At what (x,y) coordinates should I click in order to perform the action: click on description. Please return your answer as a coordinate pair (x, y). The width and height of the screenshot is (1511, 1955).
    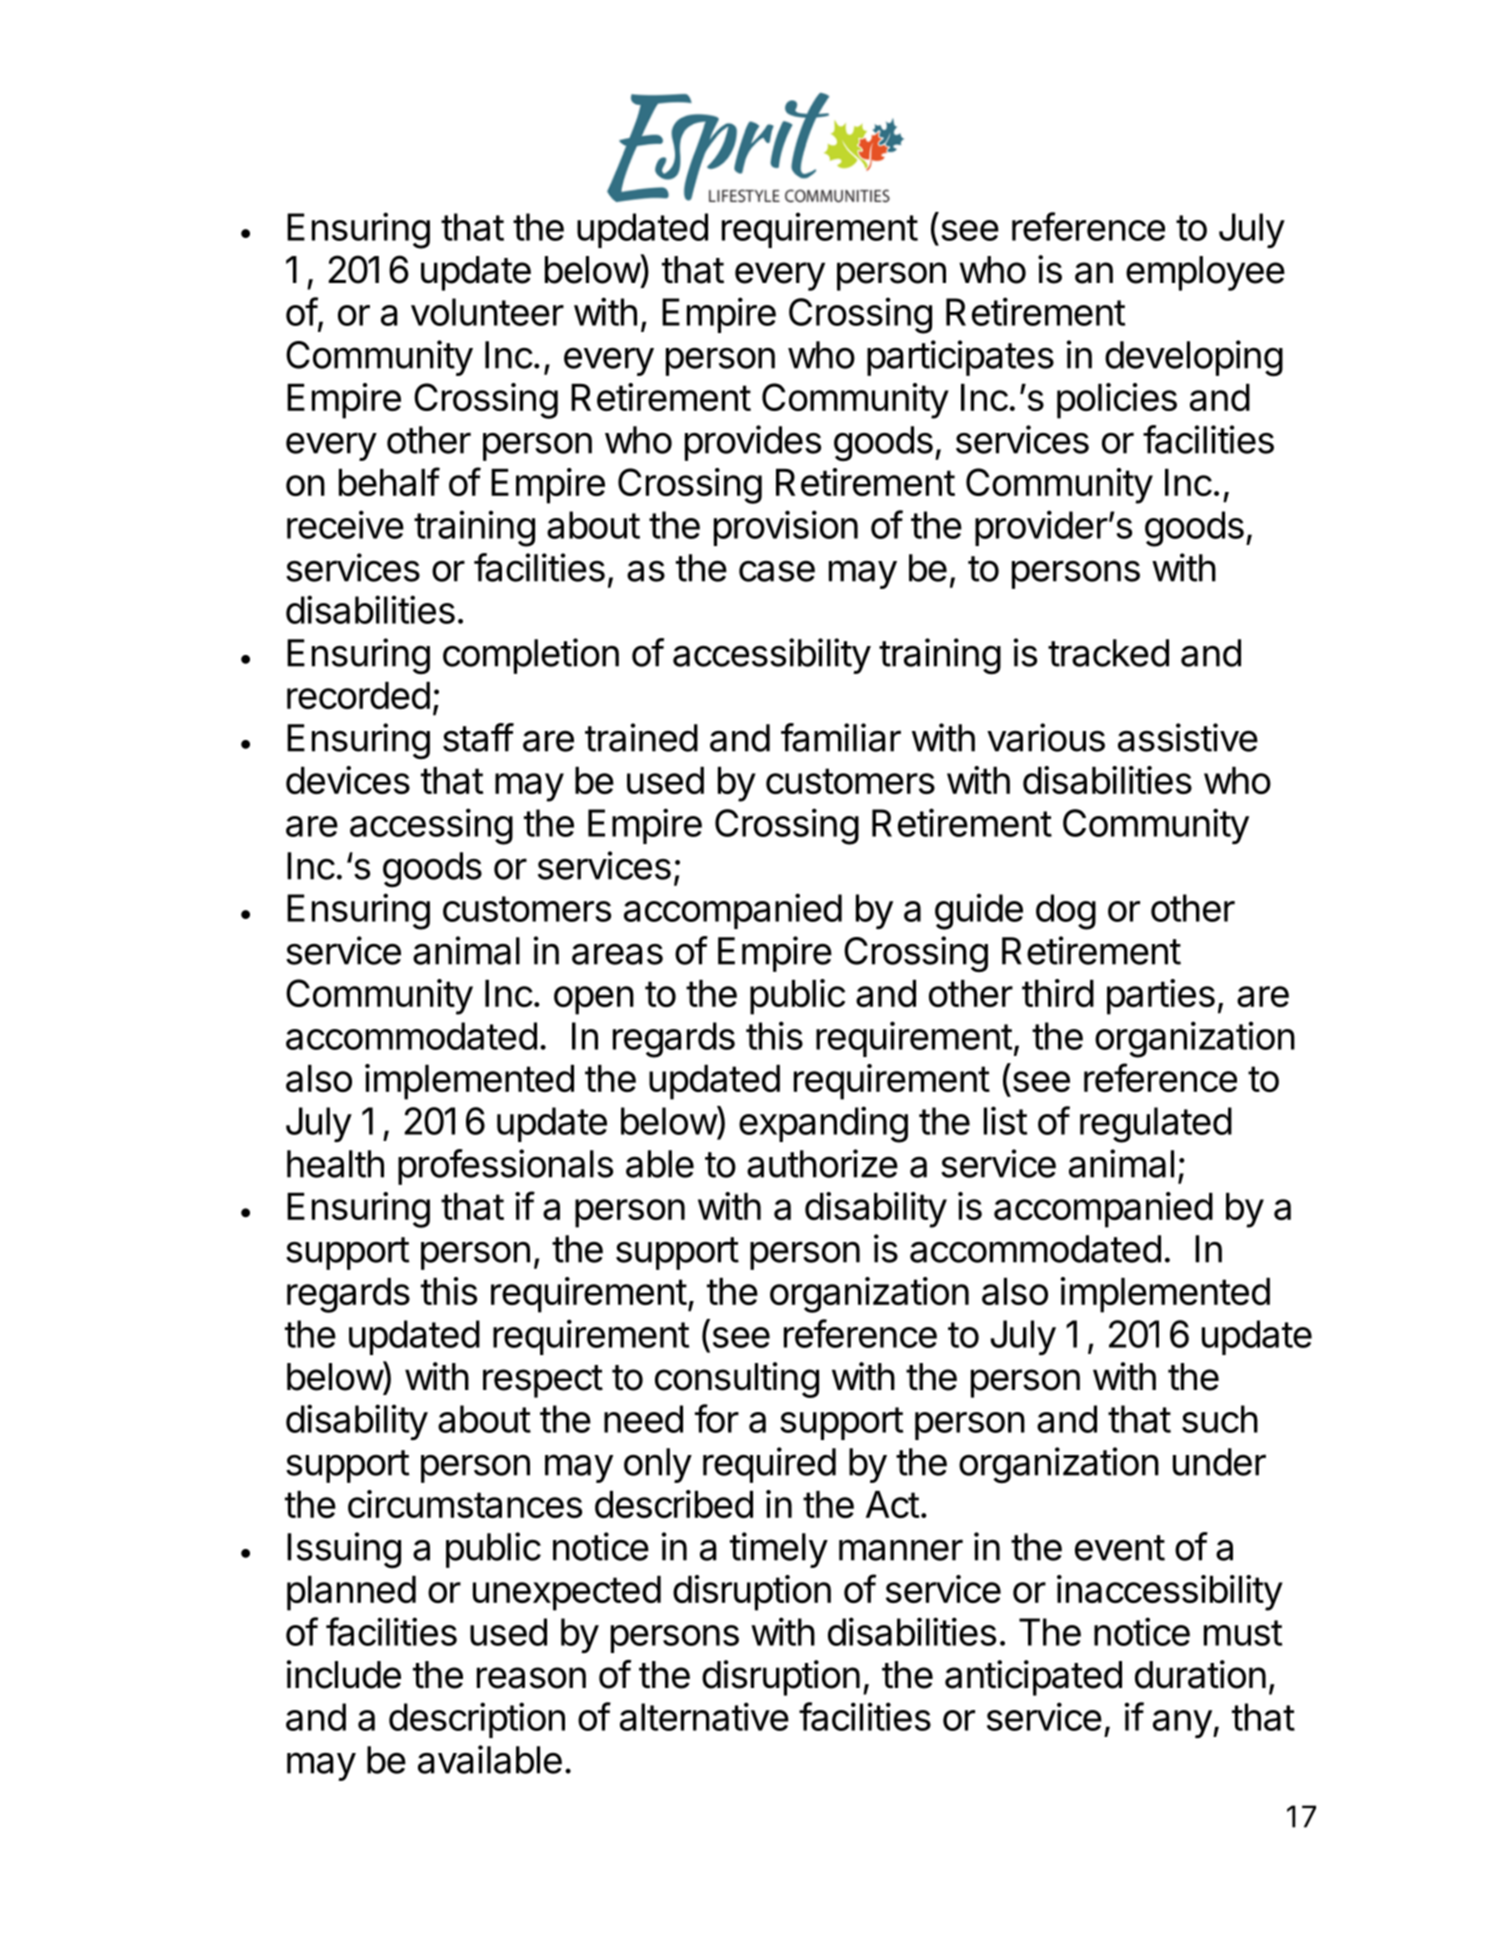
    Looking at the image, I should click on (477, 1720).
